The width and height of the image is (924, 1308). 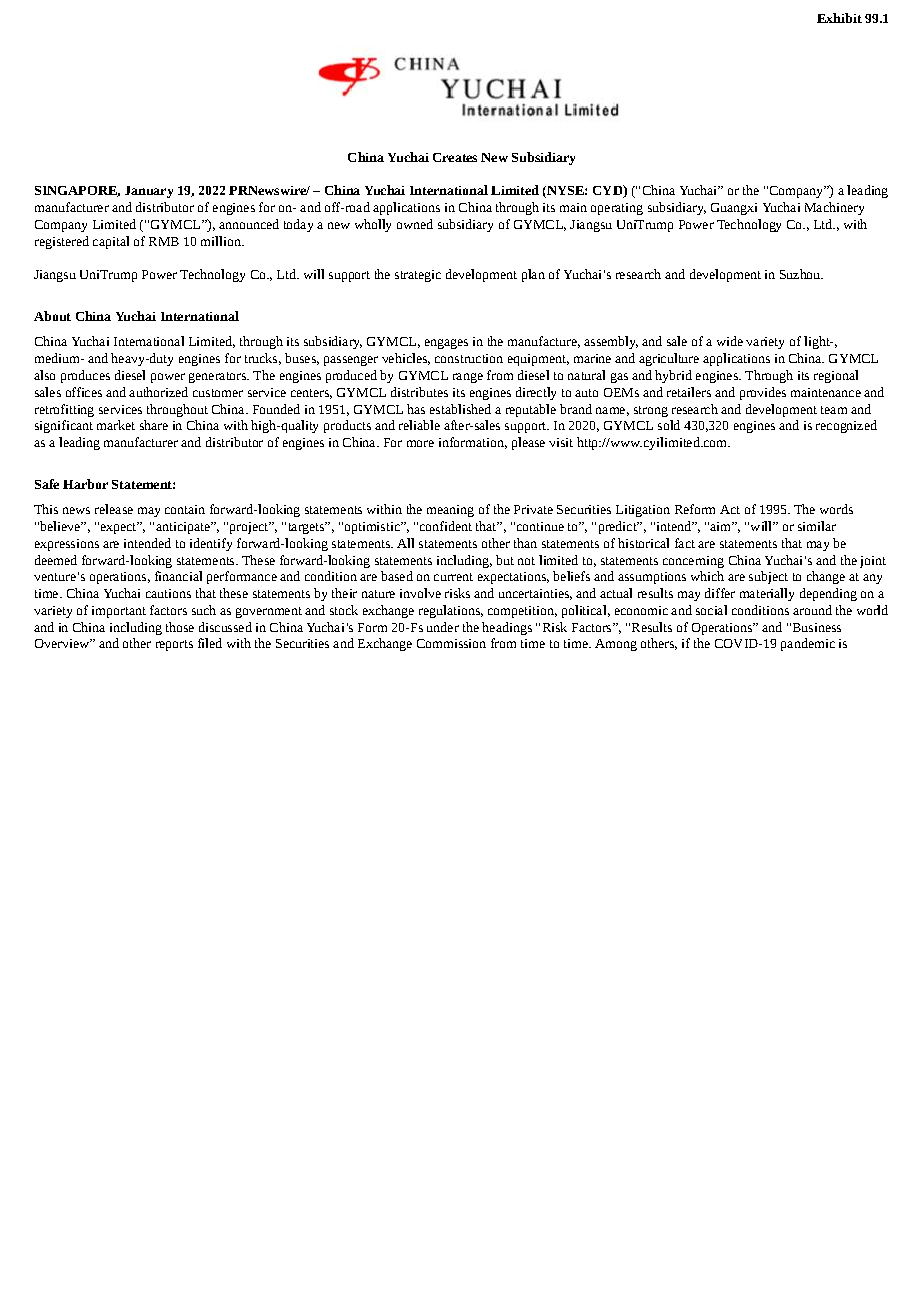 I want to click on Exhibit, so click(x=839, y=18).
